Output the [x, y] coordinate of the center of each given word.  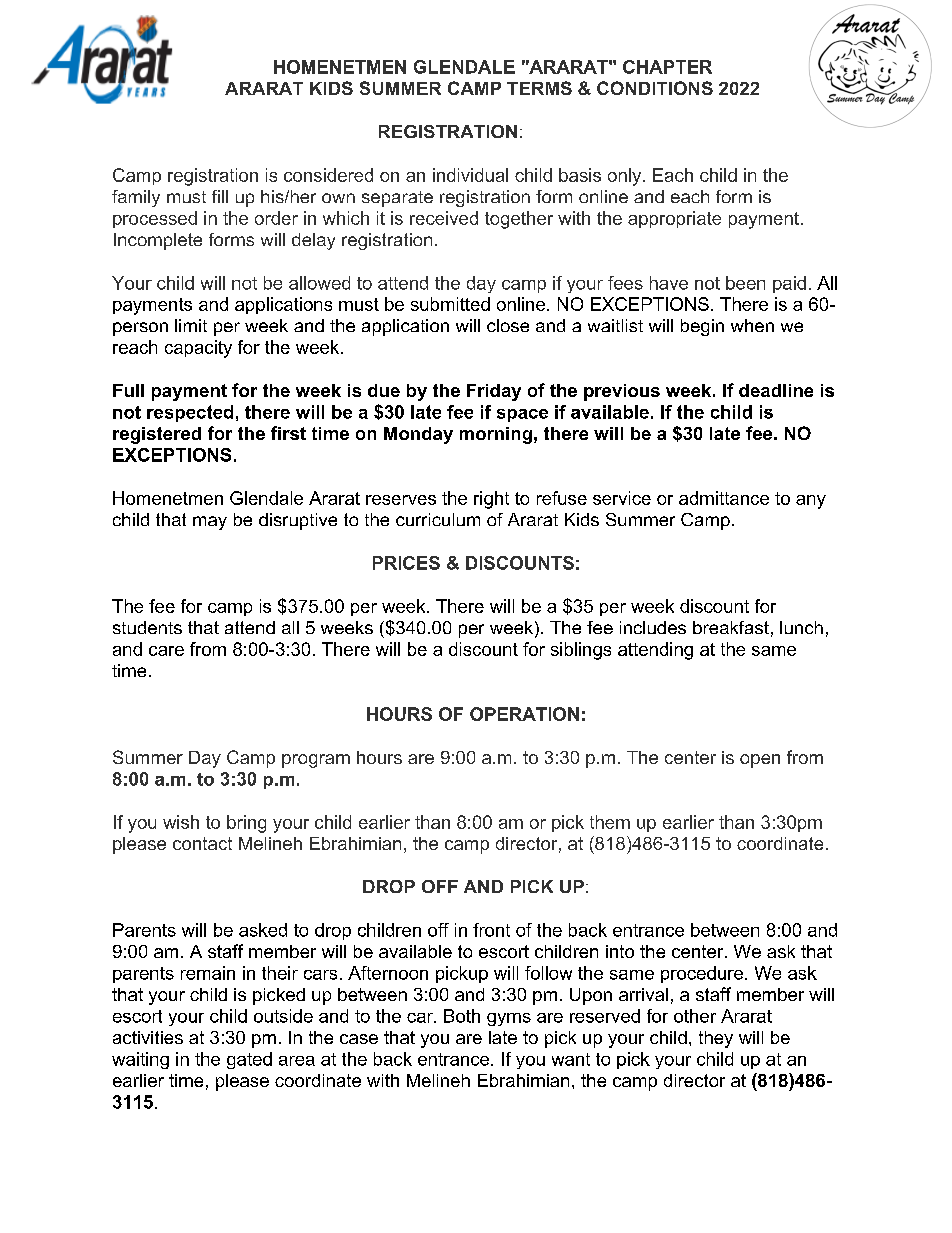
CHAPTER [667, 67]
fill [220, 196]
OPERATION [524, 714]
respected [190, 413]
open [760, 761]
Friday [494, 392]
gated [249, 1060]
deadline [776, 390]
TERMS [539, 88]
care [166, 651]
